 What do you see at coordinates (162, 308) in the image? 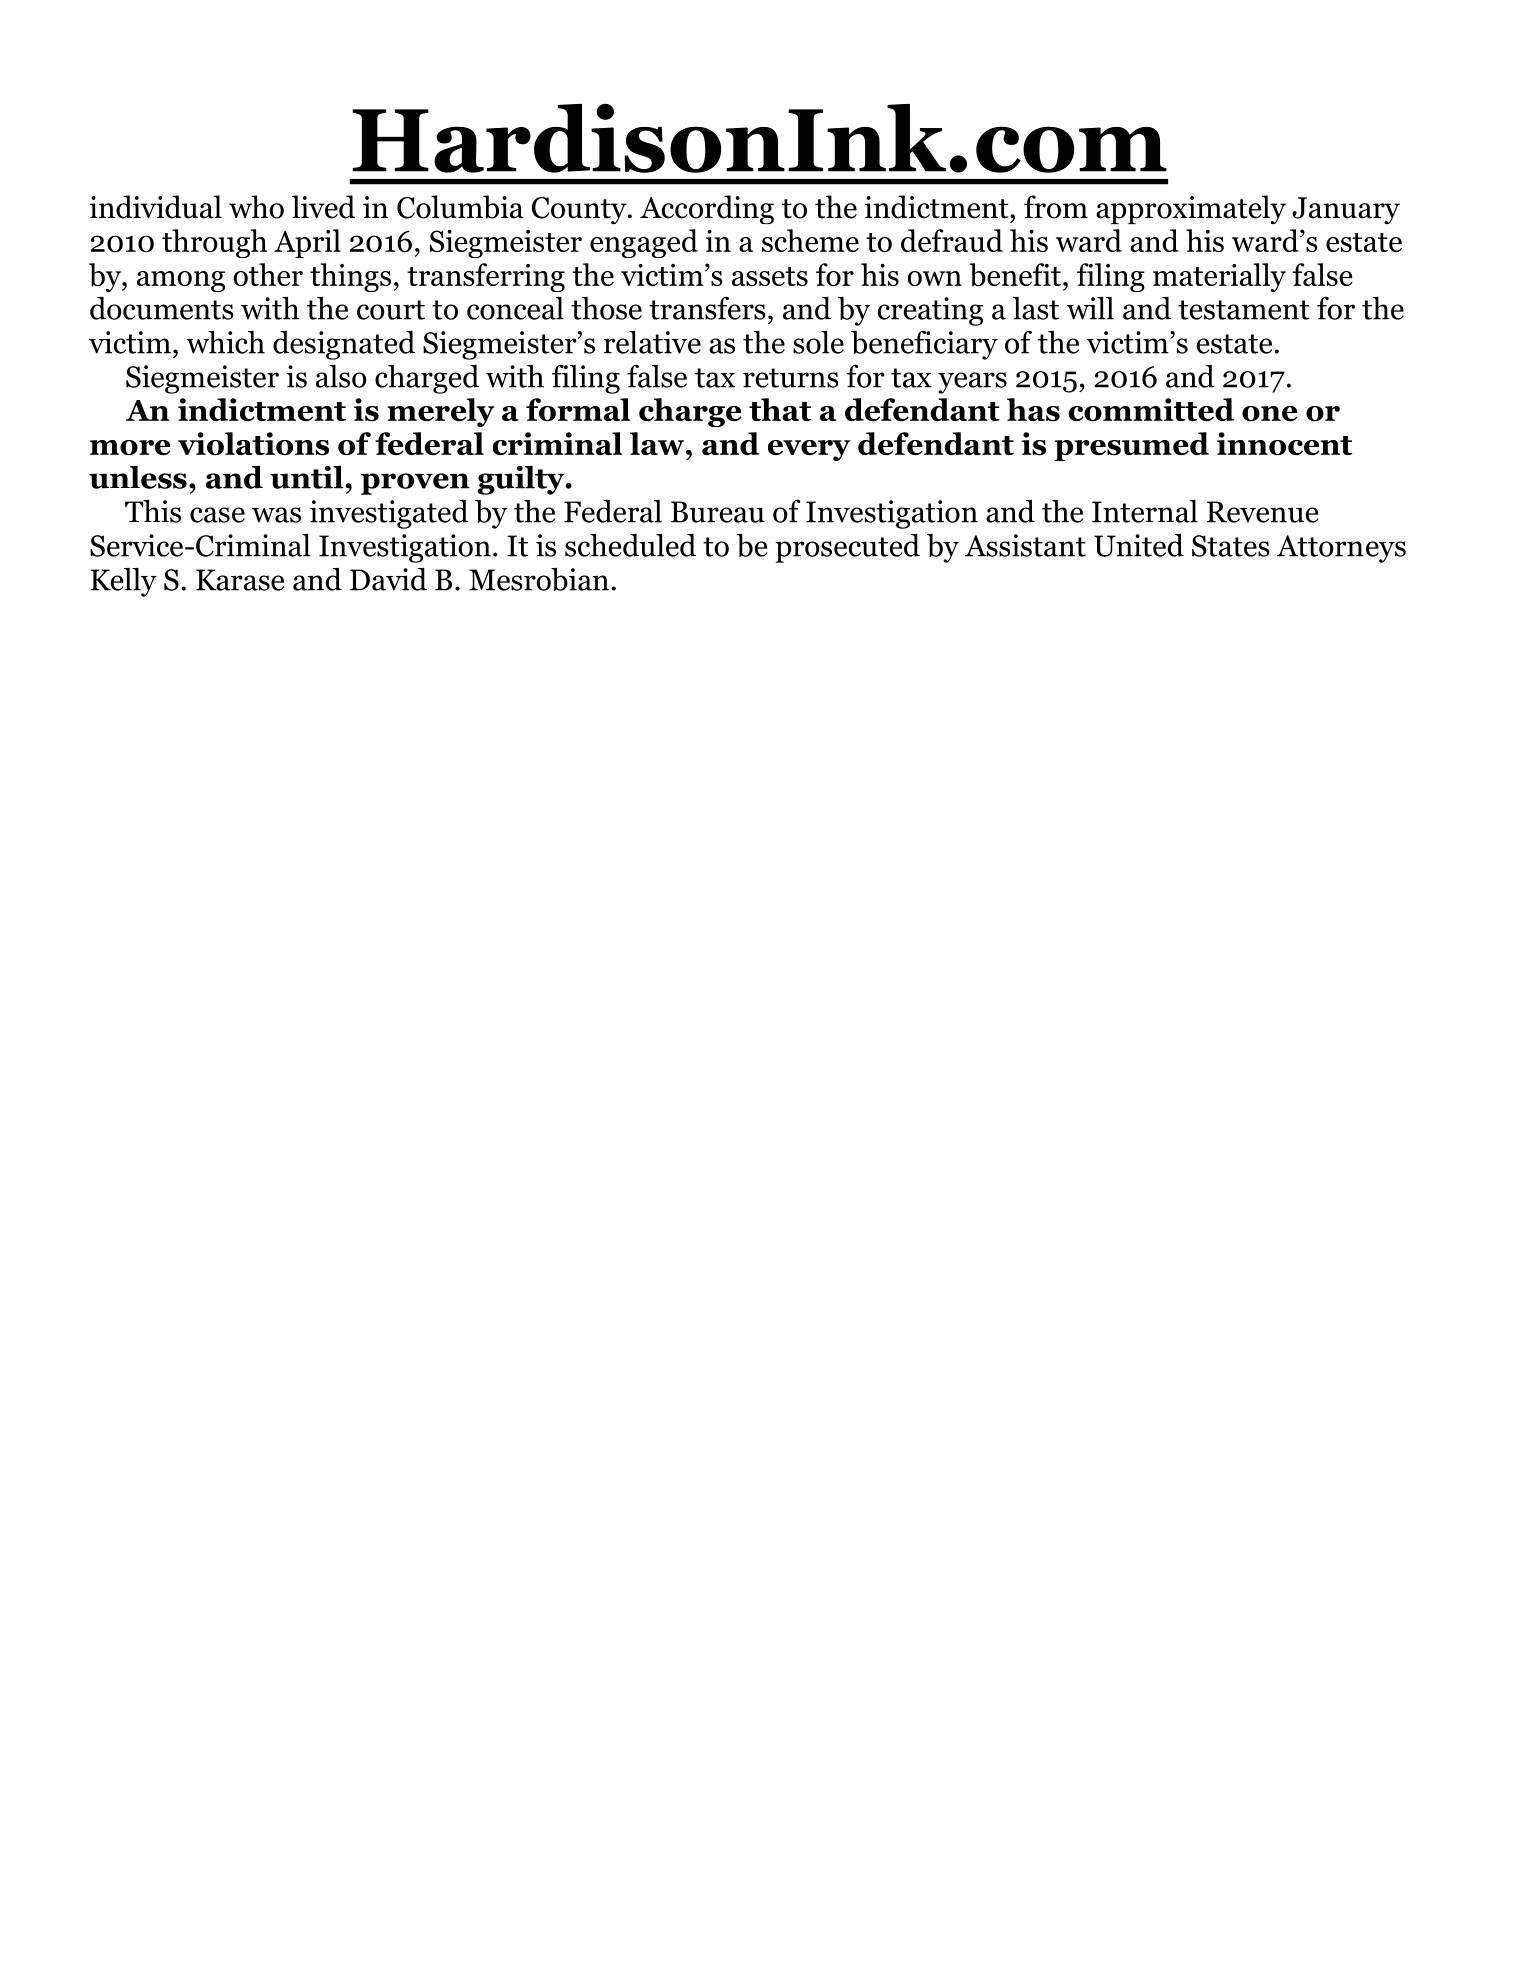
I see `documents` at bounding box center [162, 308].
